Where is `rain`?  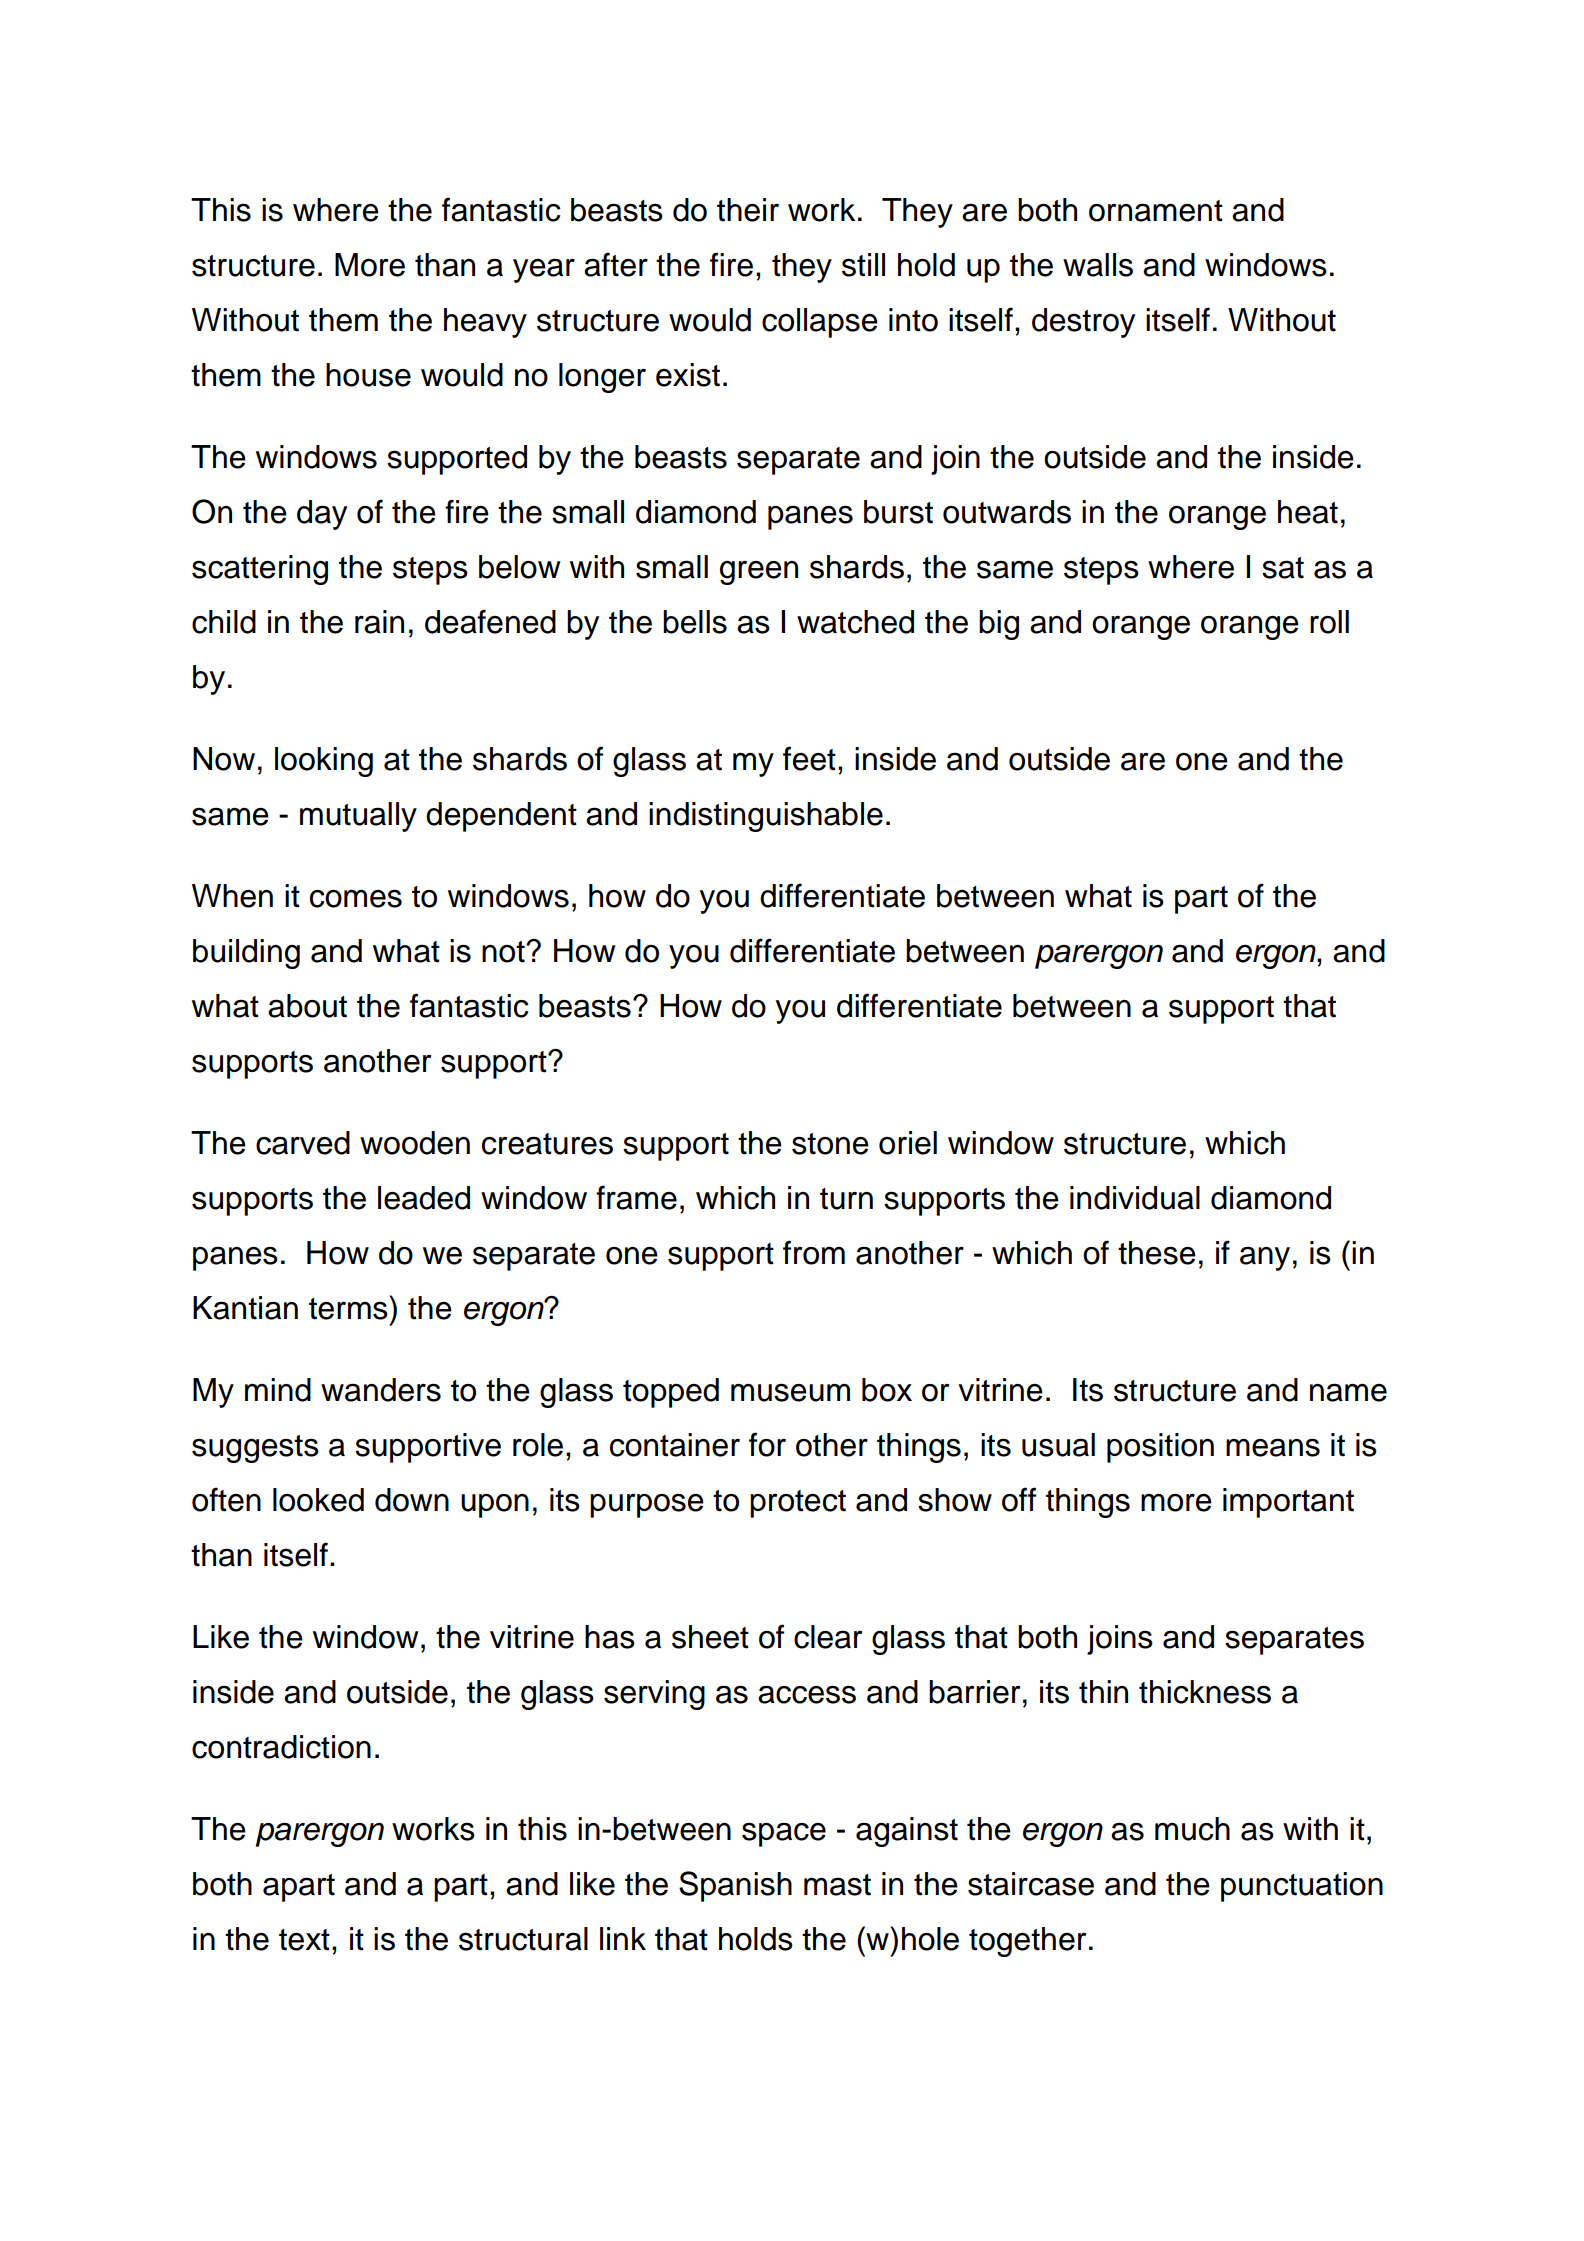
rain is located at coordinates (379, 622).
